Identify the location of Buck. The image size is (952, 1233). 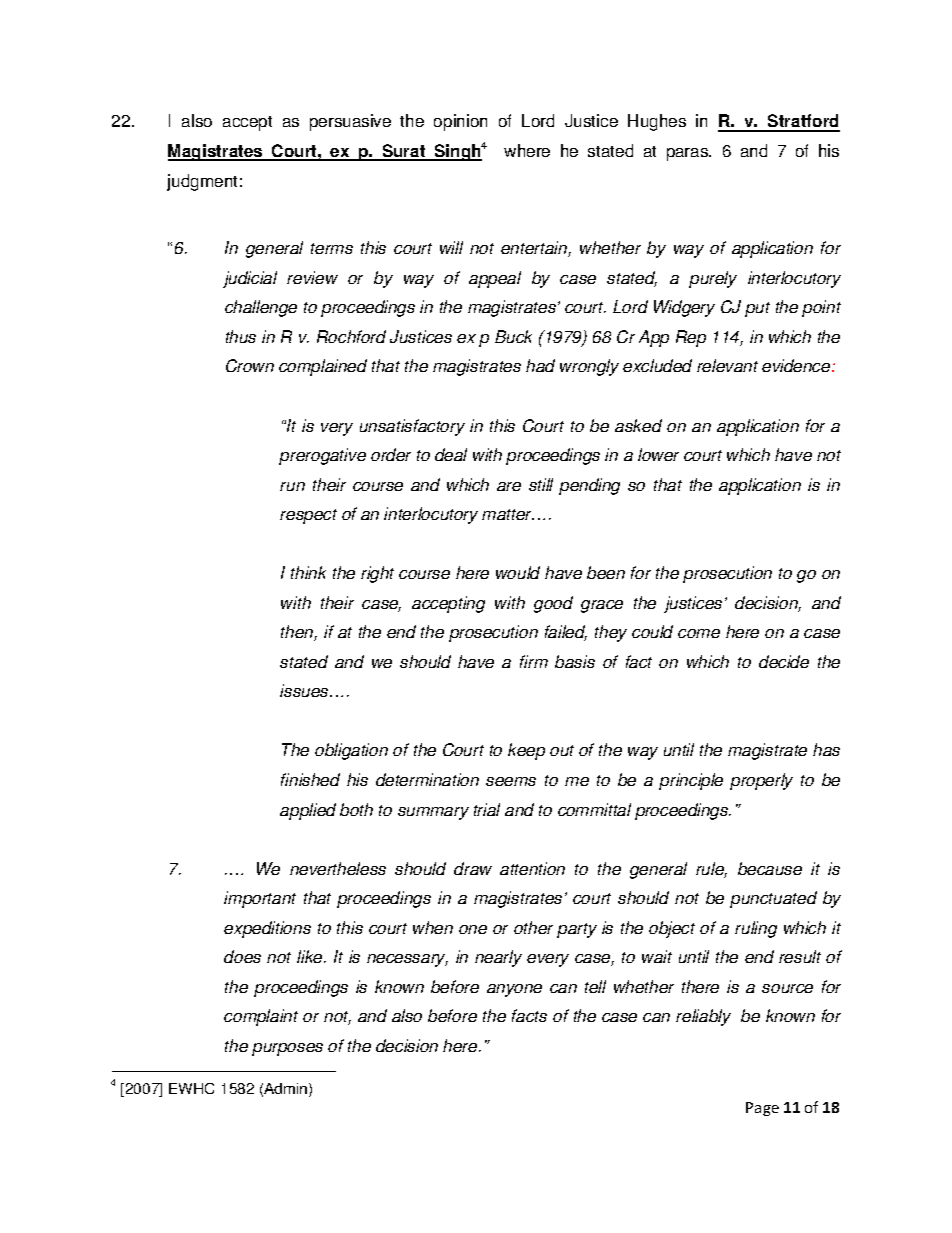
(513, 336).
